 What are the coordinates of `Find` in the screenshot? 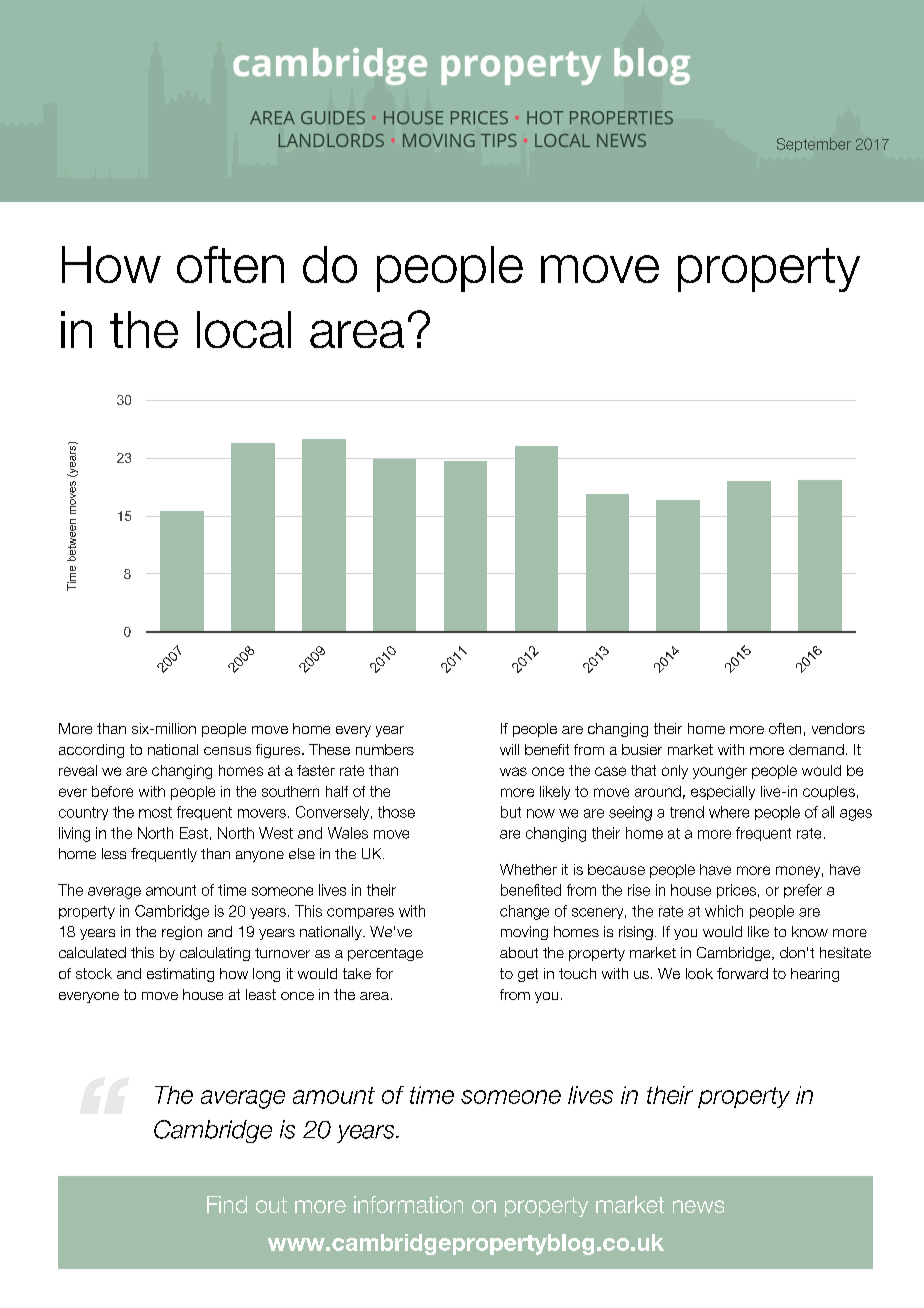 It's located at (227, 1204).
